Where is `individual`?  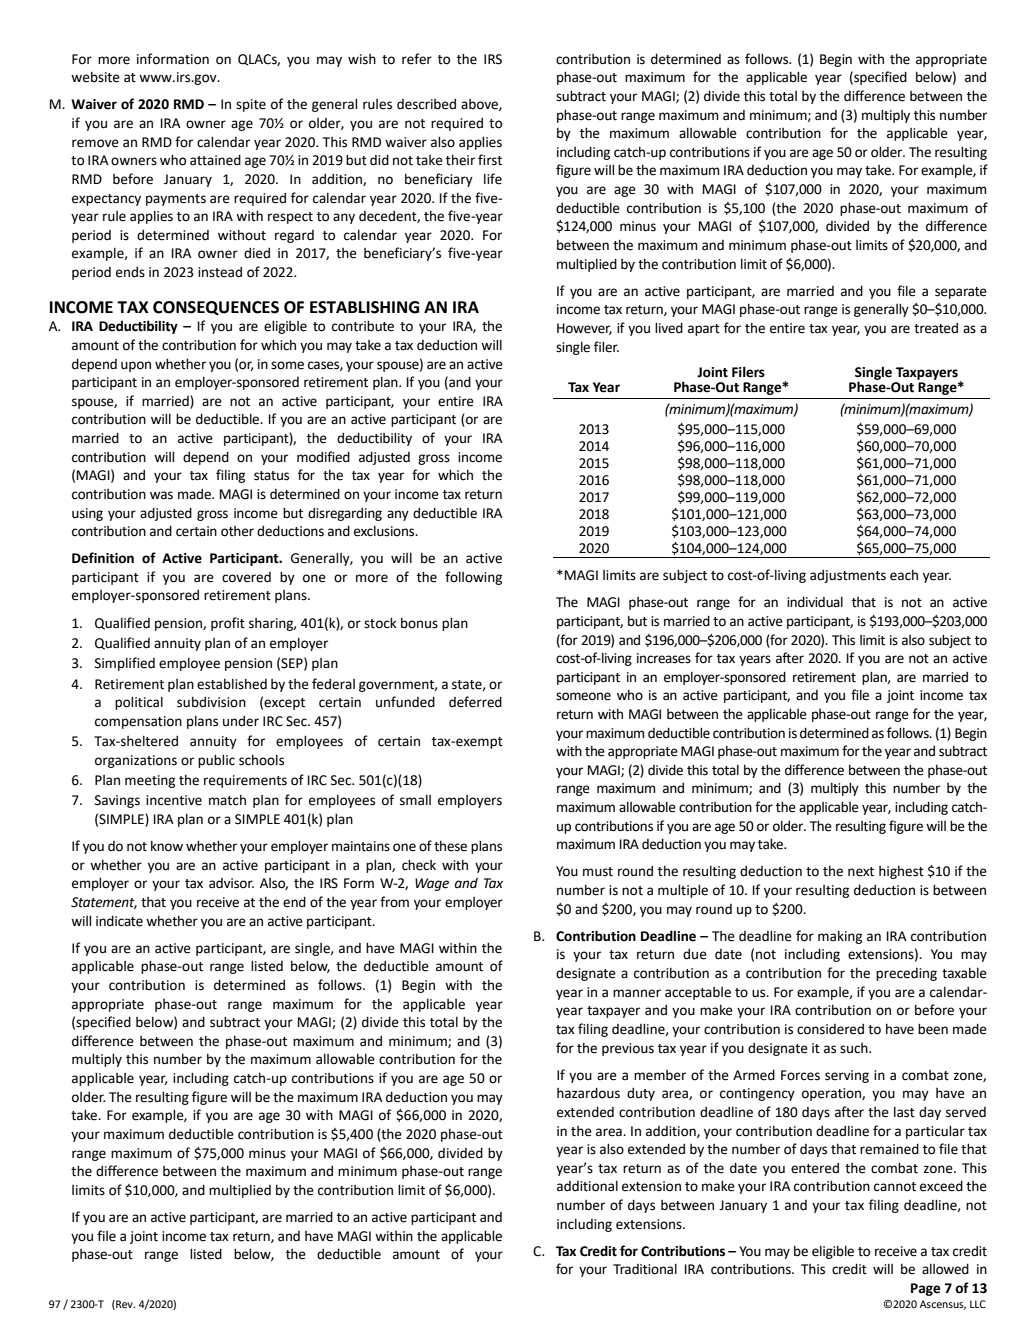 individual is located at coordinates (815, 602).
